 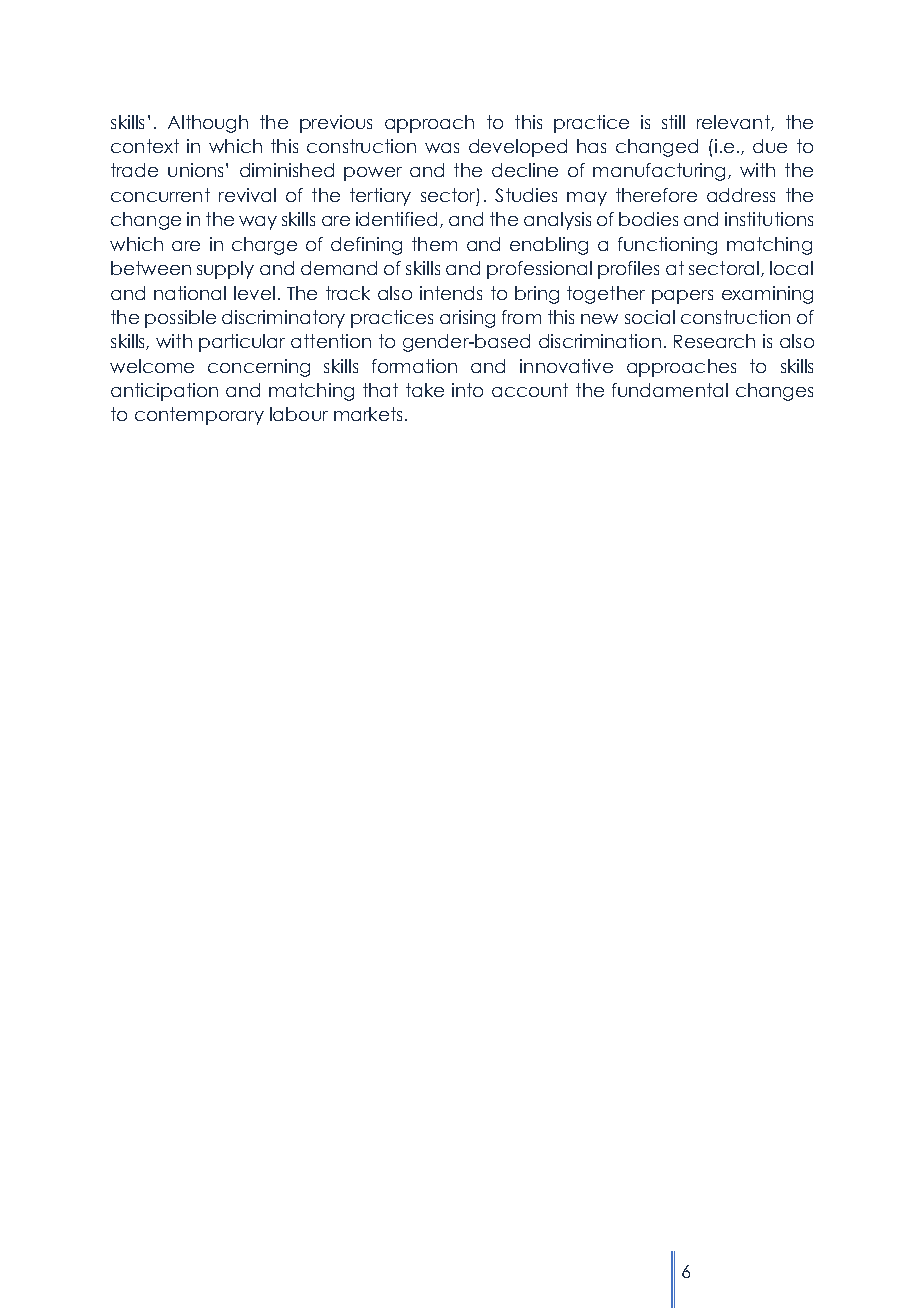 What do you see at coordinates (734, 123) in the screenshot?
I see `relevant` at bounding box center [734, 123].
